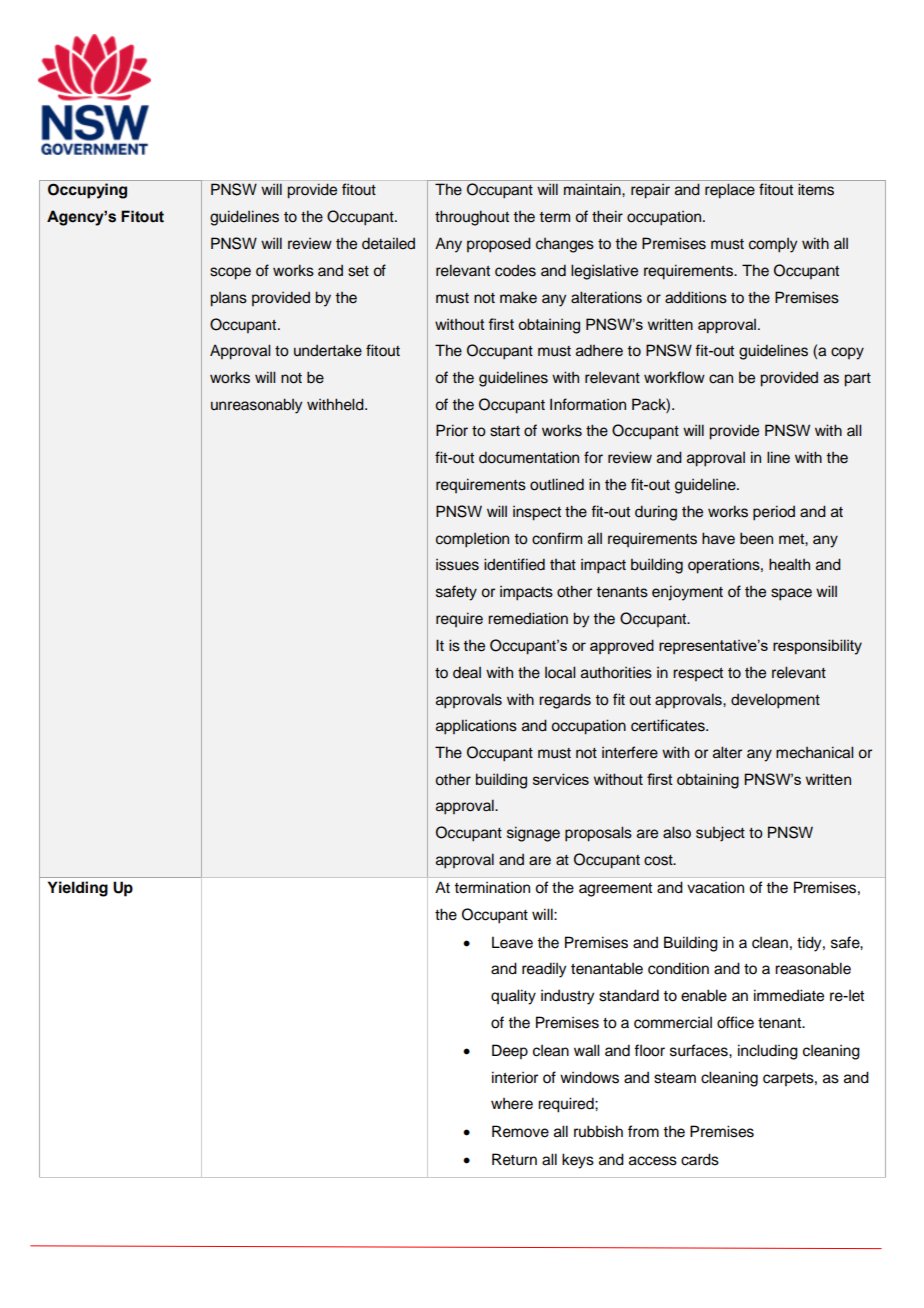 Image resolution: width=924 pixels, height=1308 pixels. What do you see at coordinates (775, 701) in the screenshot?
I see `development` at bounding box center [775, 701].
